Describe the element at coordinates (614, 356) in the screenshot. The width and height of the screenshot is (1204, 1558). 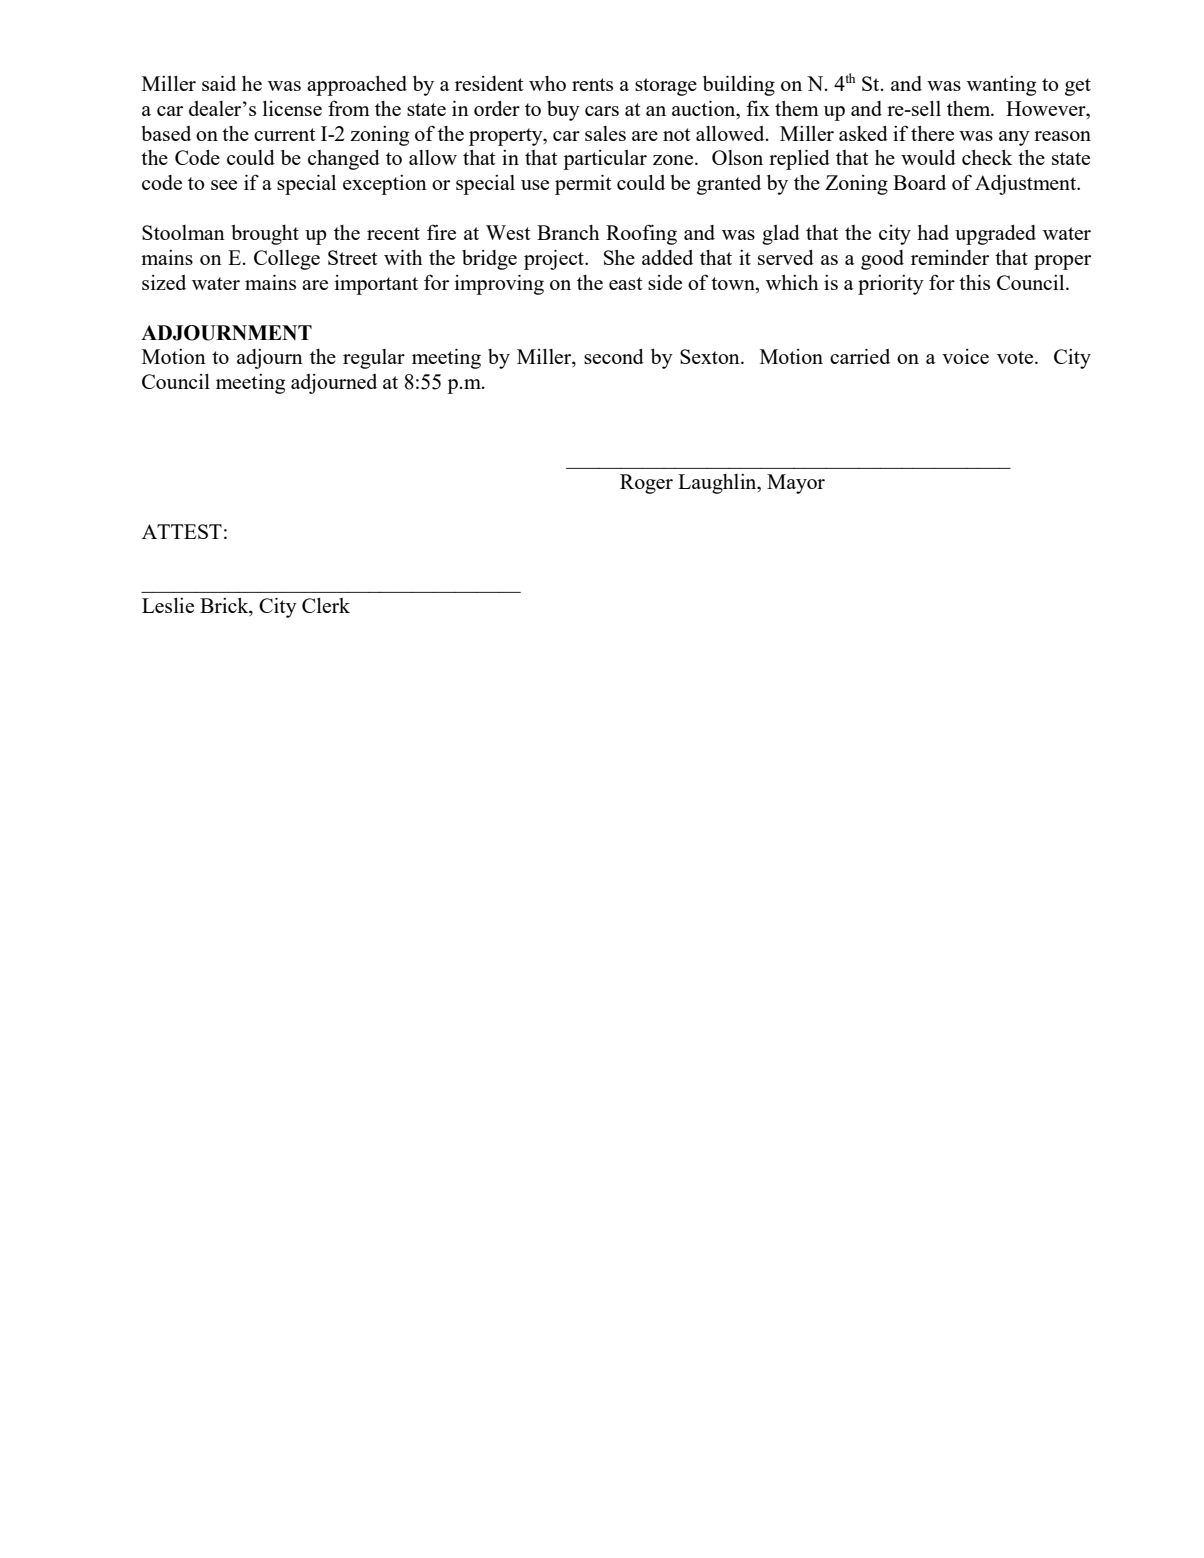
I see `second` at that location.
